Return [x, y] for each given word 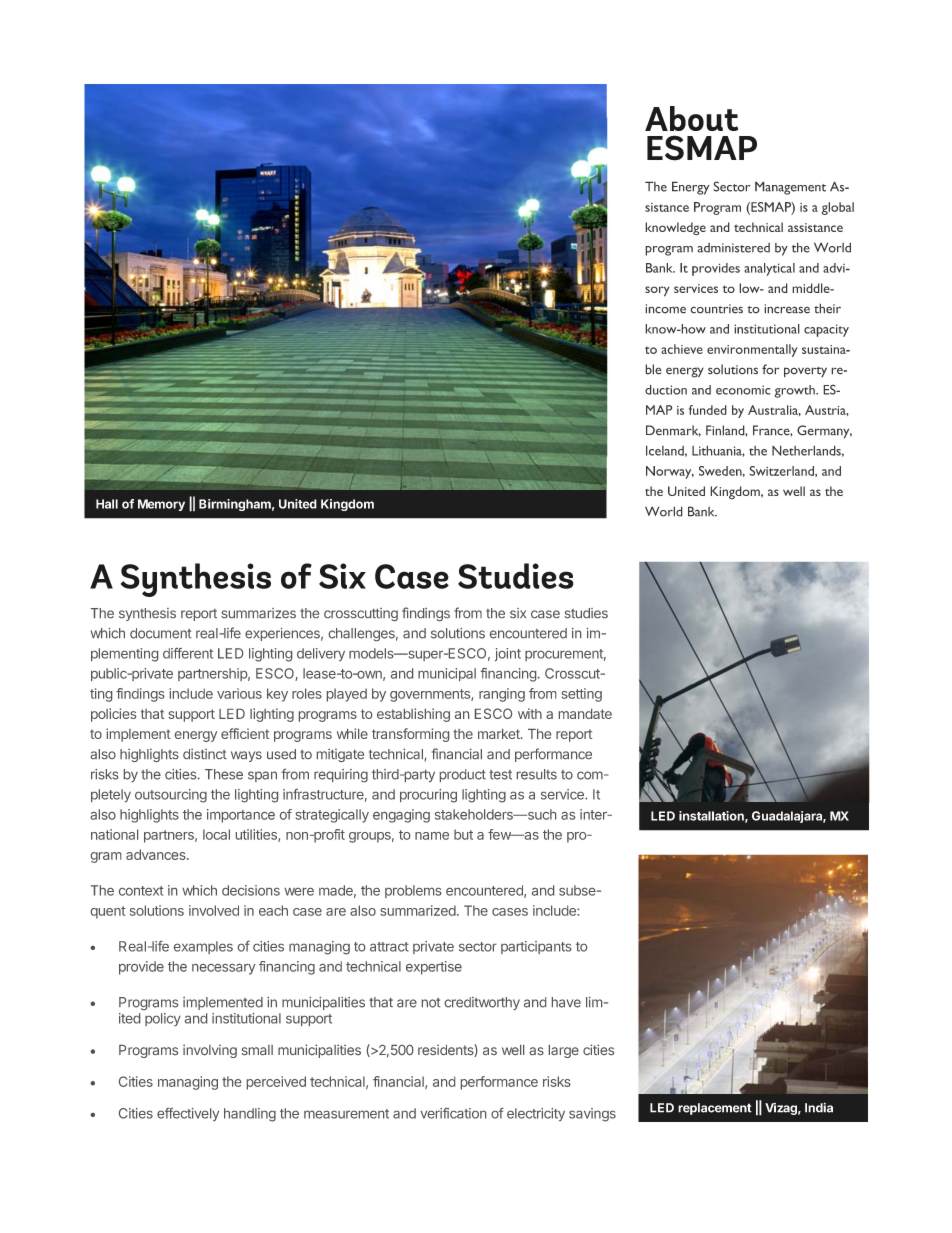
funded [708, 410]
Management [790, 188]
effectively [188, 1114]
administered [733, 248]
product [463, 775]
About [692, 118]
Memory [161, 505]
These [224, 774]
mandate [585, 714]
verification [453, 1113]
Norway [670, 472]
